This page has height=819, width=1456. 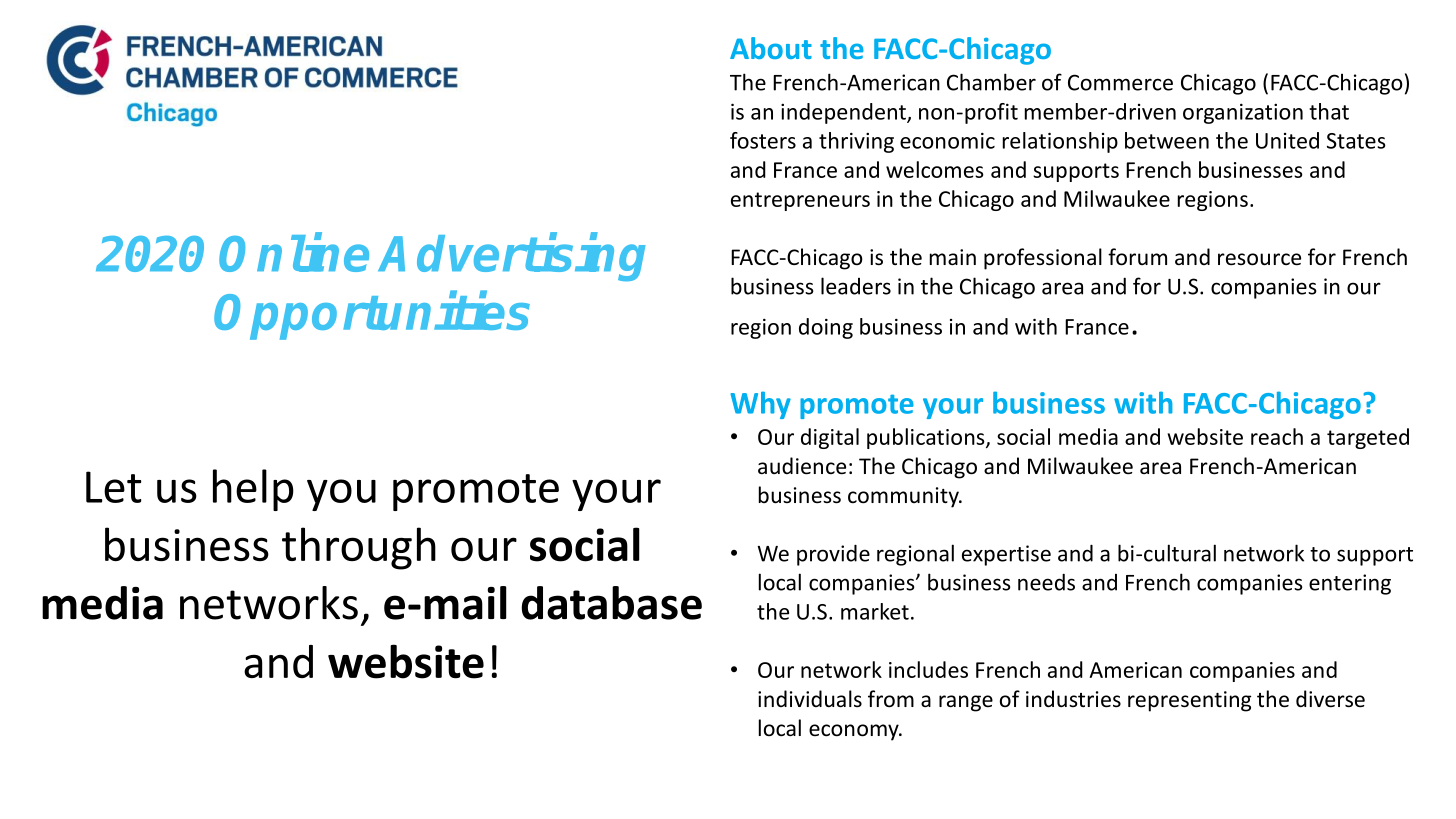 What do you see at coordinates (771, 48) in the page?
I see `About` at bounding box center [771, 48].
